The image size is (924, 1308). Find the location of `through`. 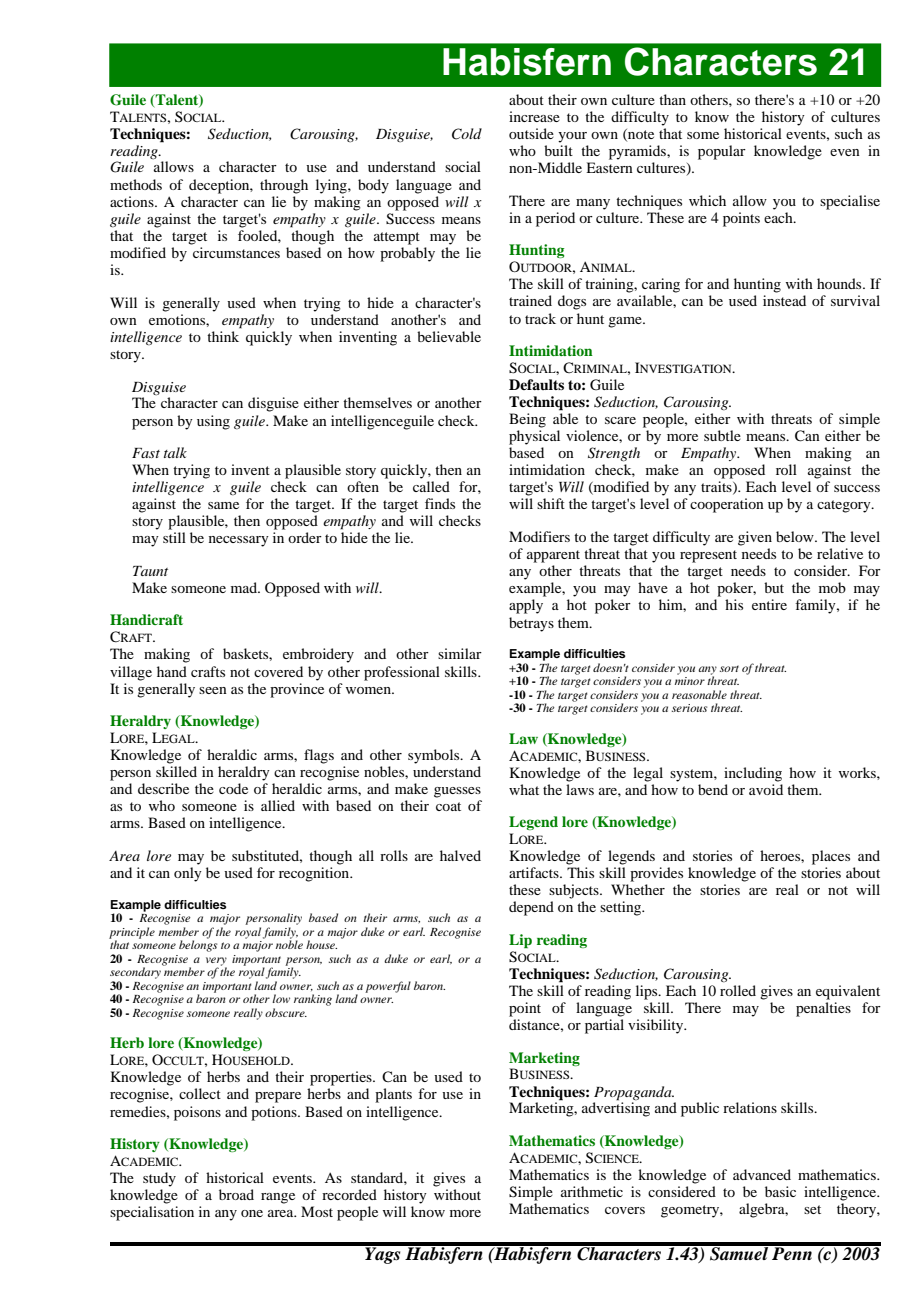

through is located at coordinates (284, 186).
